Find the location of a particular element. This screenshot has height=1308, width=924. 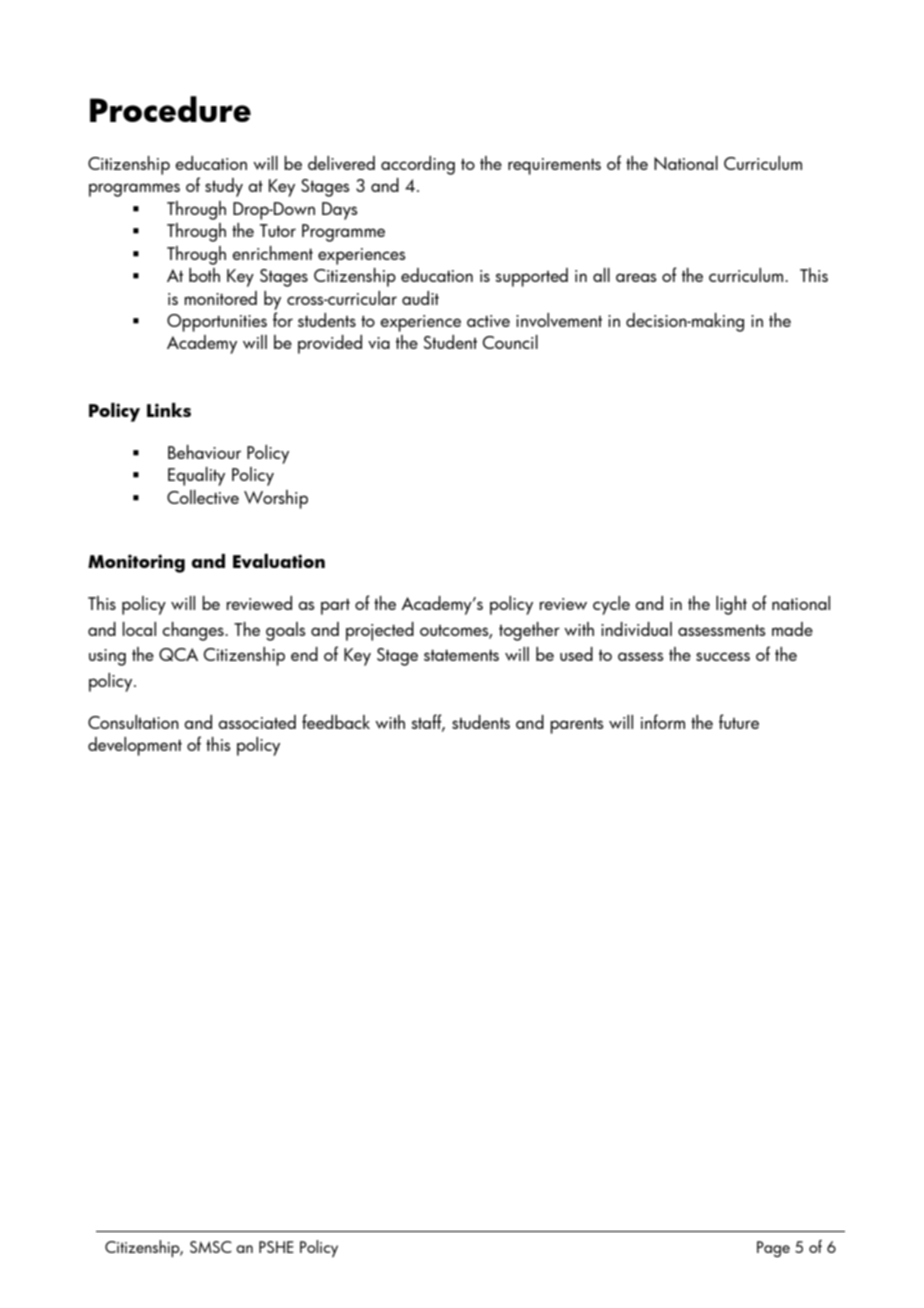

requirements is located at coordinates (554, 166).
